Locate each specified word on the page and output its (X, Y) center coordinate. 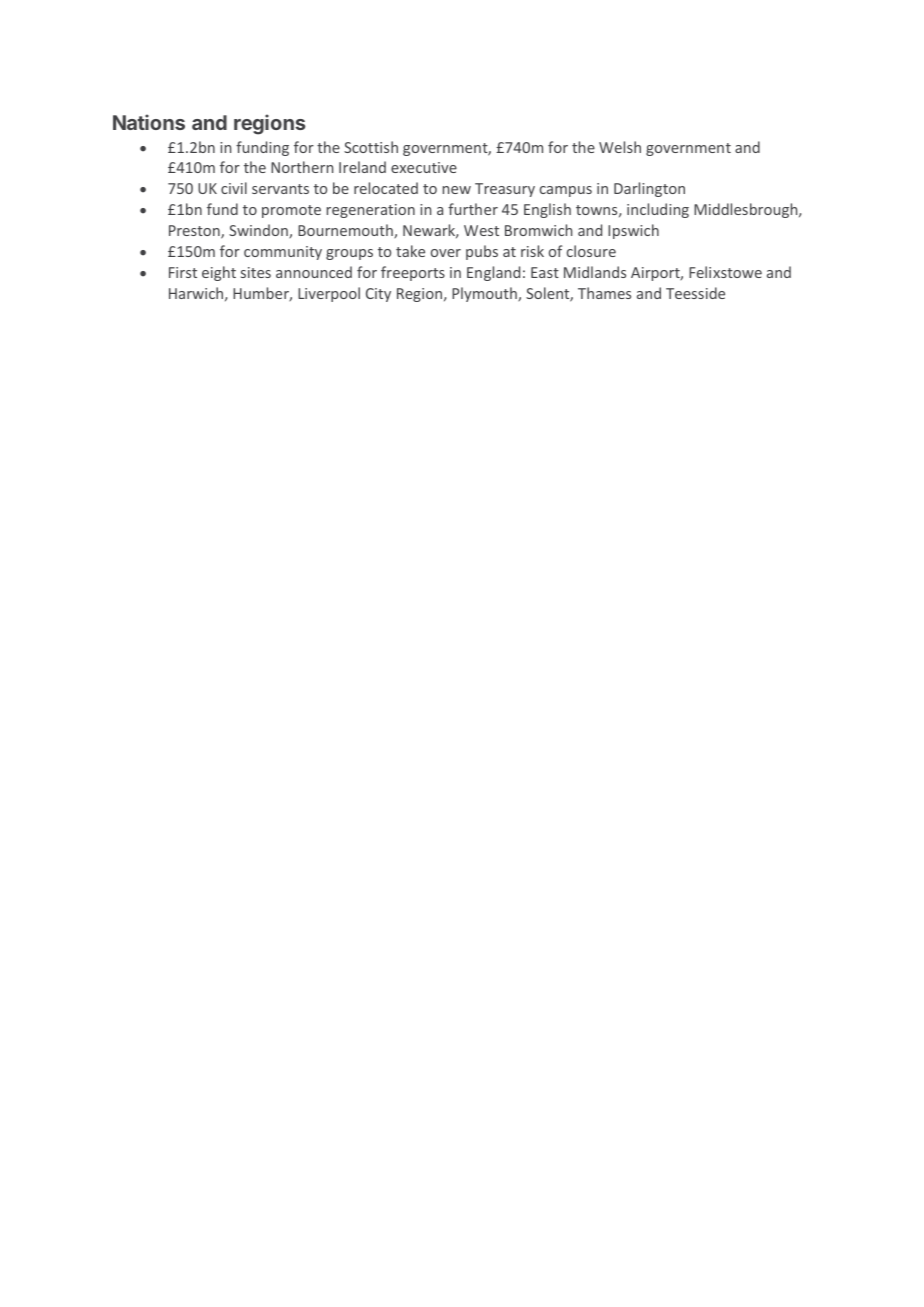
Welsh (620, 147)
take (410, 251)
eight (219, 273)
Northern (302, 167)
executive (424, 167)
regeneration (371, 211)
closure (591, 251)
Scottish (371, 147)
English (547, 210)
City (378, 295)
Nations (149, 122)
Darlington (649, 189)
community (283, 253)
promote (291, 211)
